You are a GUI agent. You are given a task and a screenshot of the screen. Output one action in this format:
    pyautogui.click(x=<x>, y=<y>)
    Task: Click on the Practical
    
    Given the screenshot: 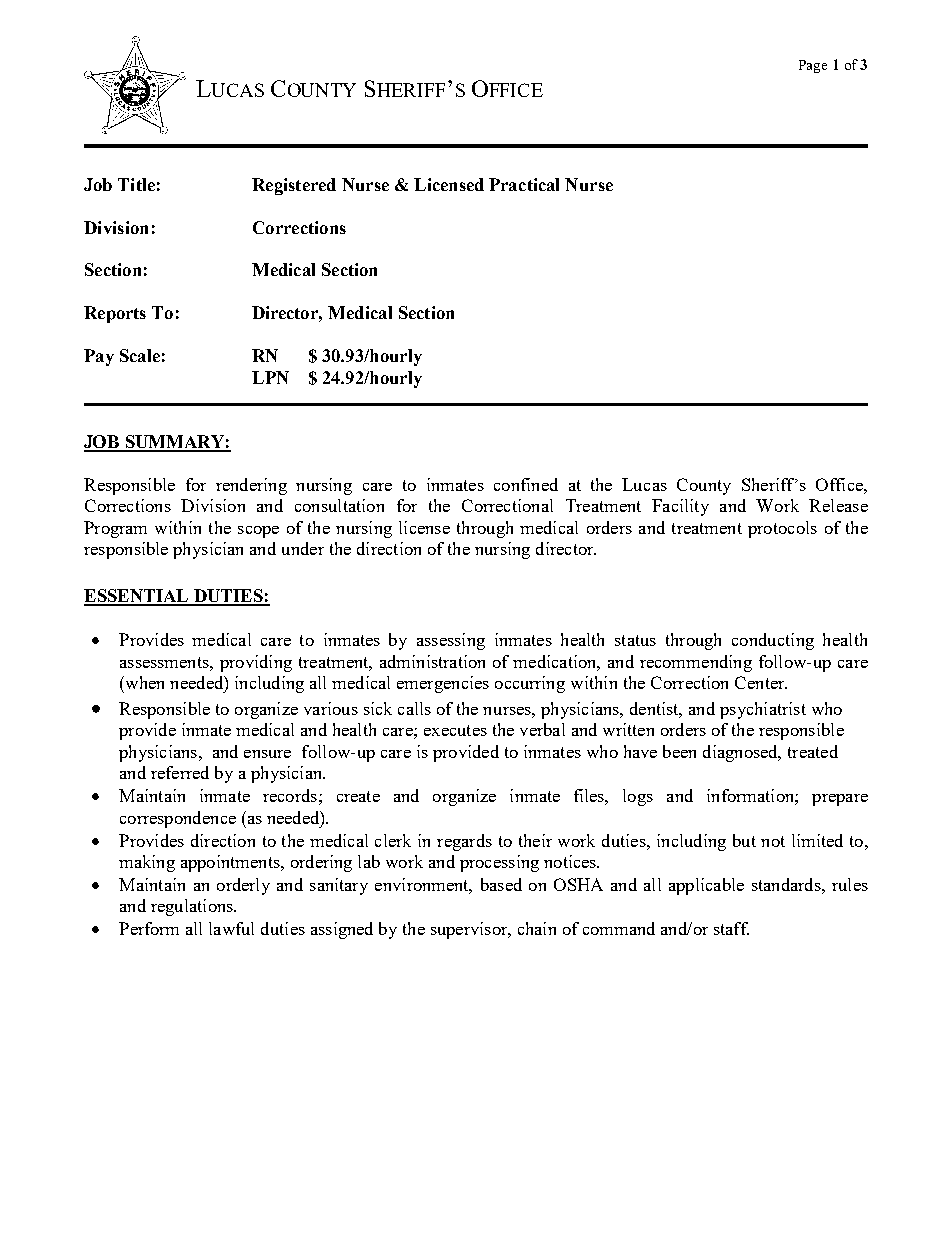 What is the action you would take?
    pyautogui.click(x=524, y=184)
